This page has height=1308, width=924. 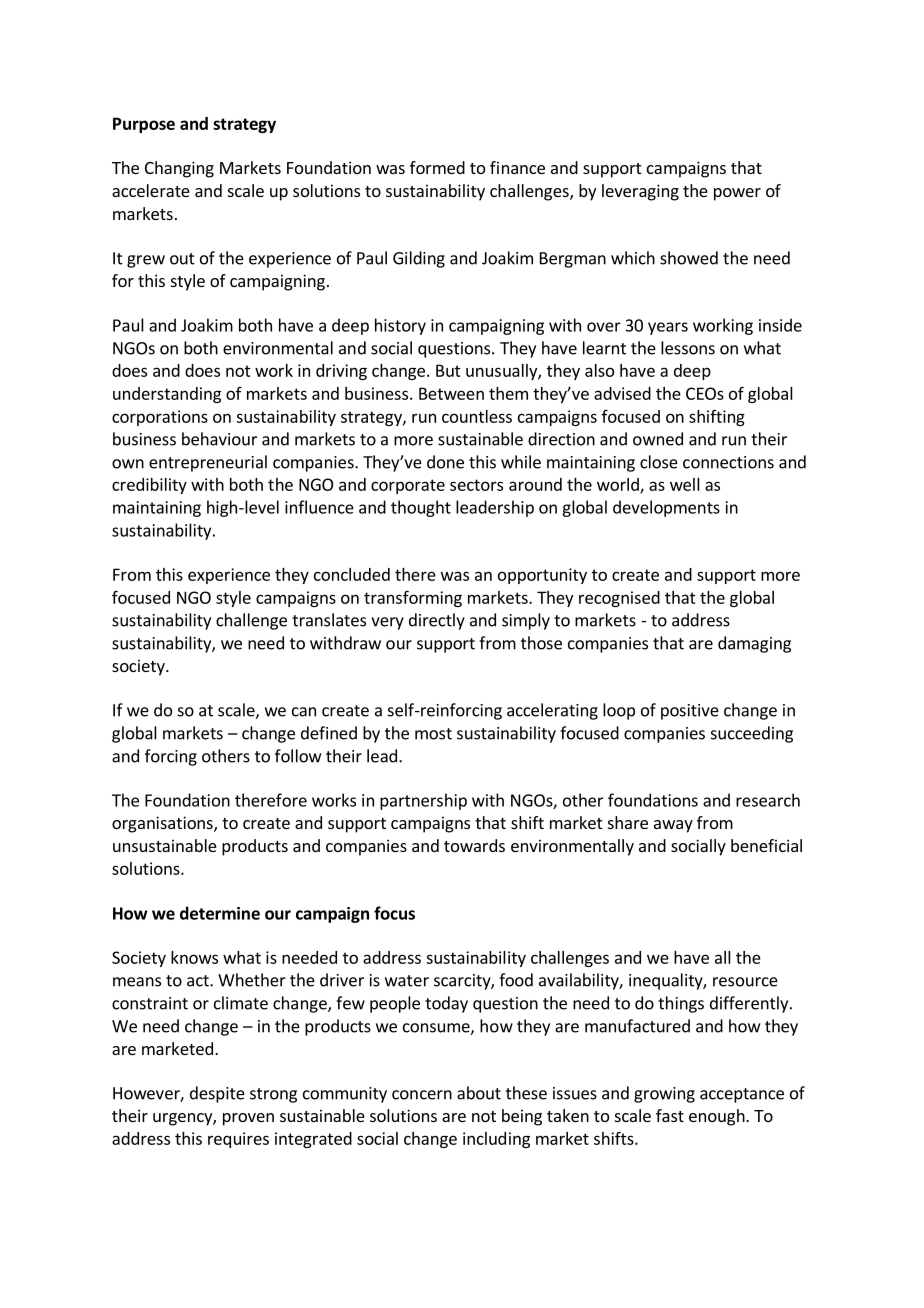 What do you see at coordinates (437, 621) in the page?
I see `directly` at bounding box center [437, 621].
